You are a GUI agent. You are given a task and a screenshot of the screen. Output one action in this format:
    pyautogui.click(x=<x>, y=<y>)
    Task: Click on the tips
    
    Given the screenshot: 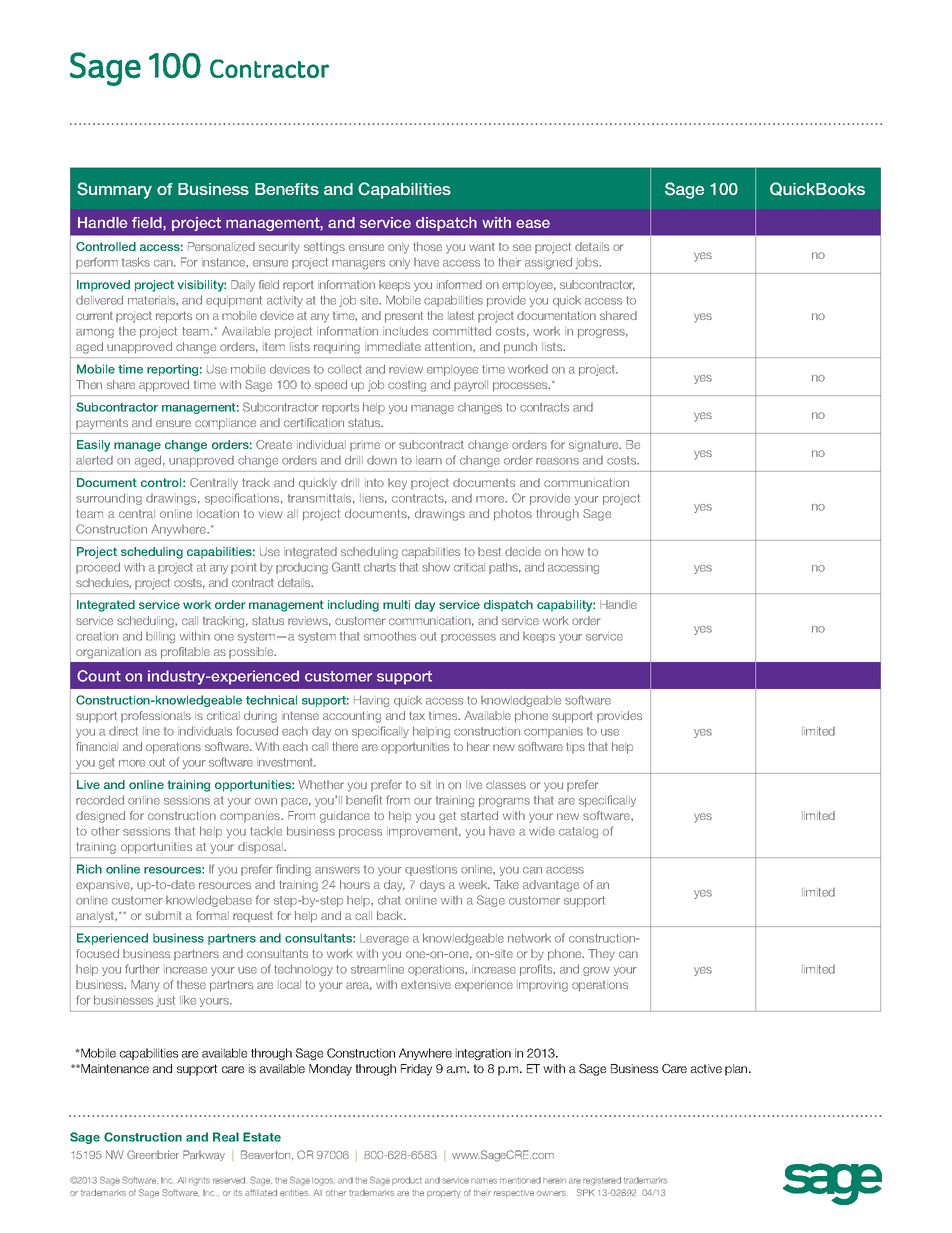 What is the action you would take?
    pyautogui.click(x=575, y=747)
